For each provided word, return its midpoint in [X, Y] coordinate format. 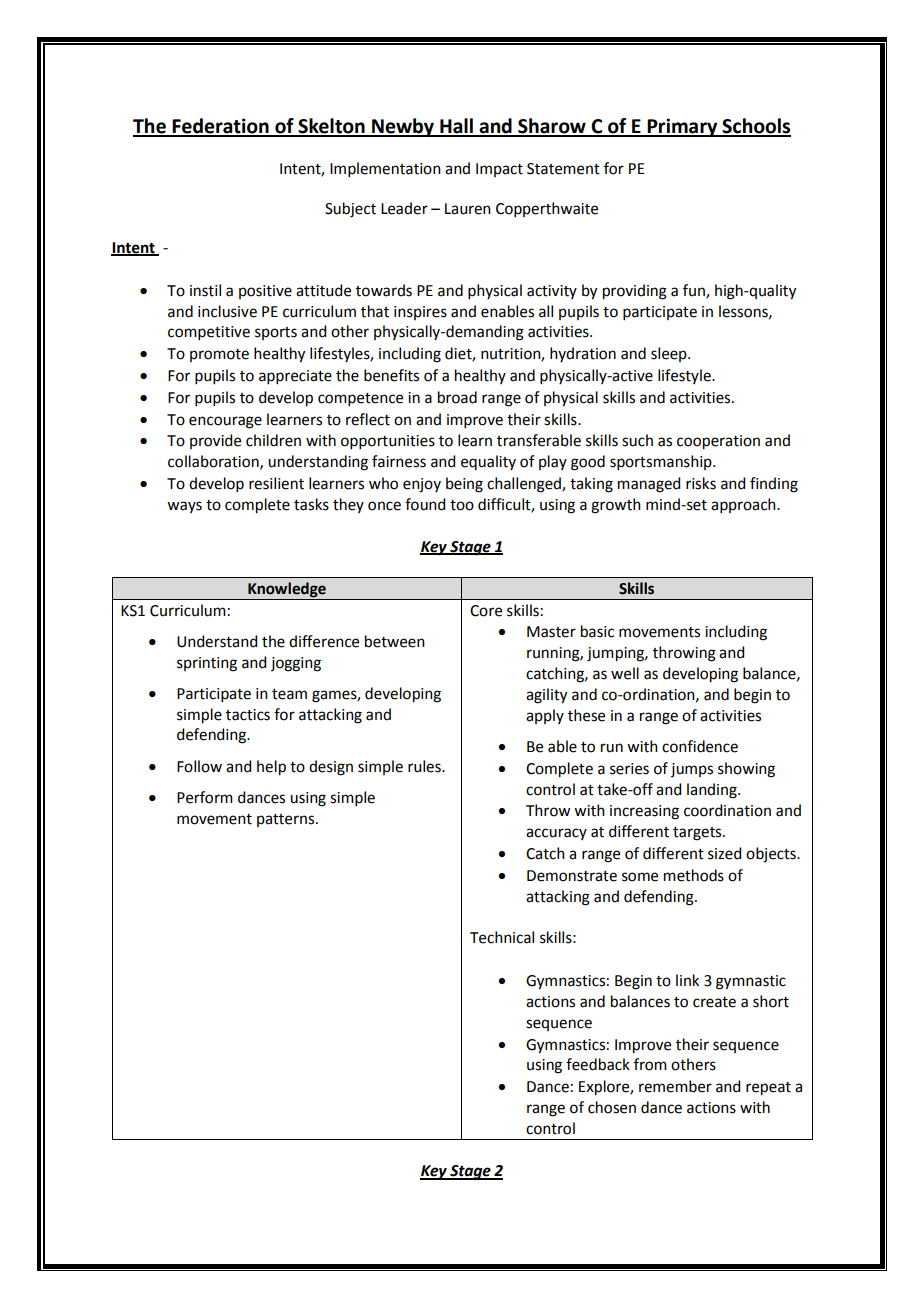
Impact [499, 170]
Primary [682, 127]
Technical [502, 937]
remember [675, 1086]
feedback [598, 1064]
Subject [350, 210]
